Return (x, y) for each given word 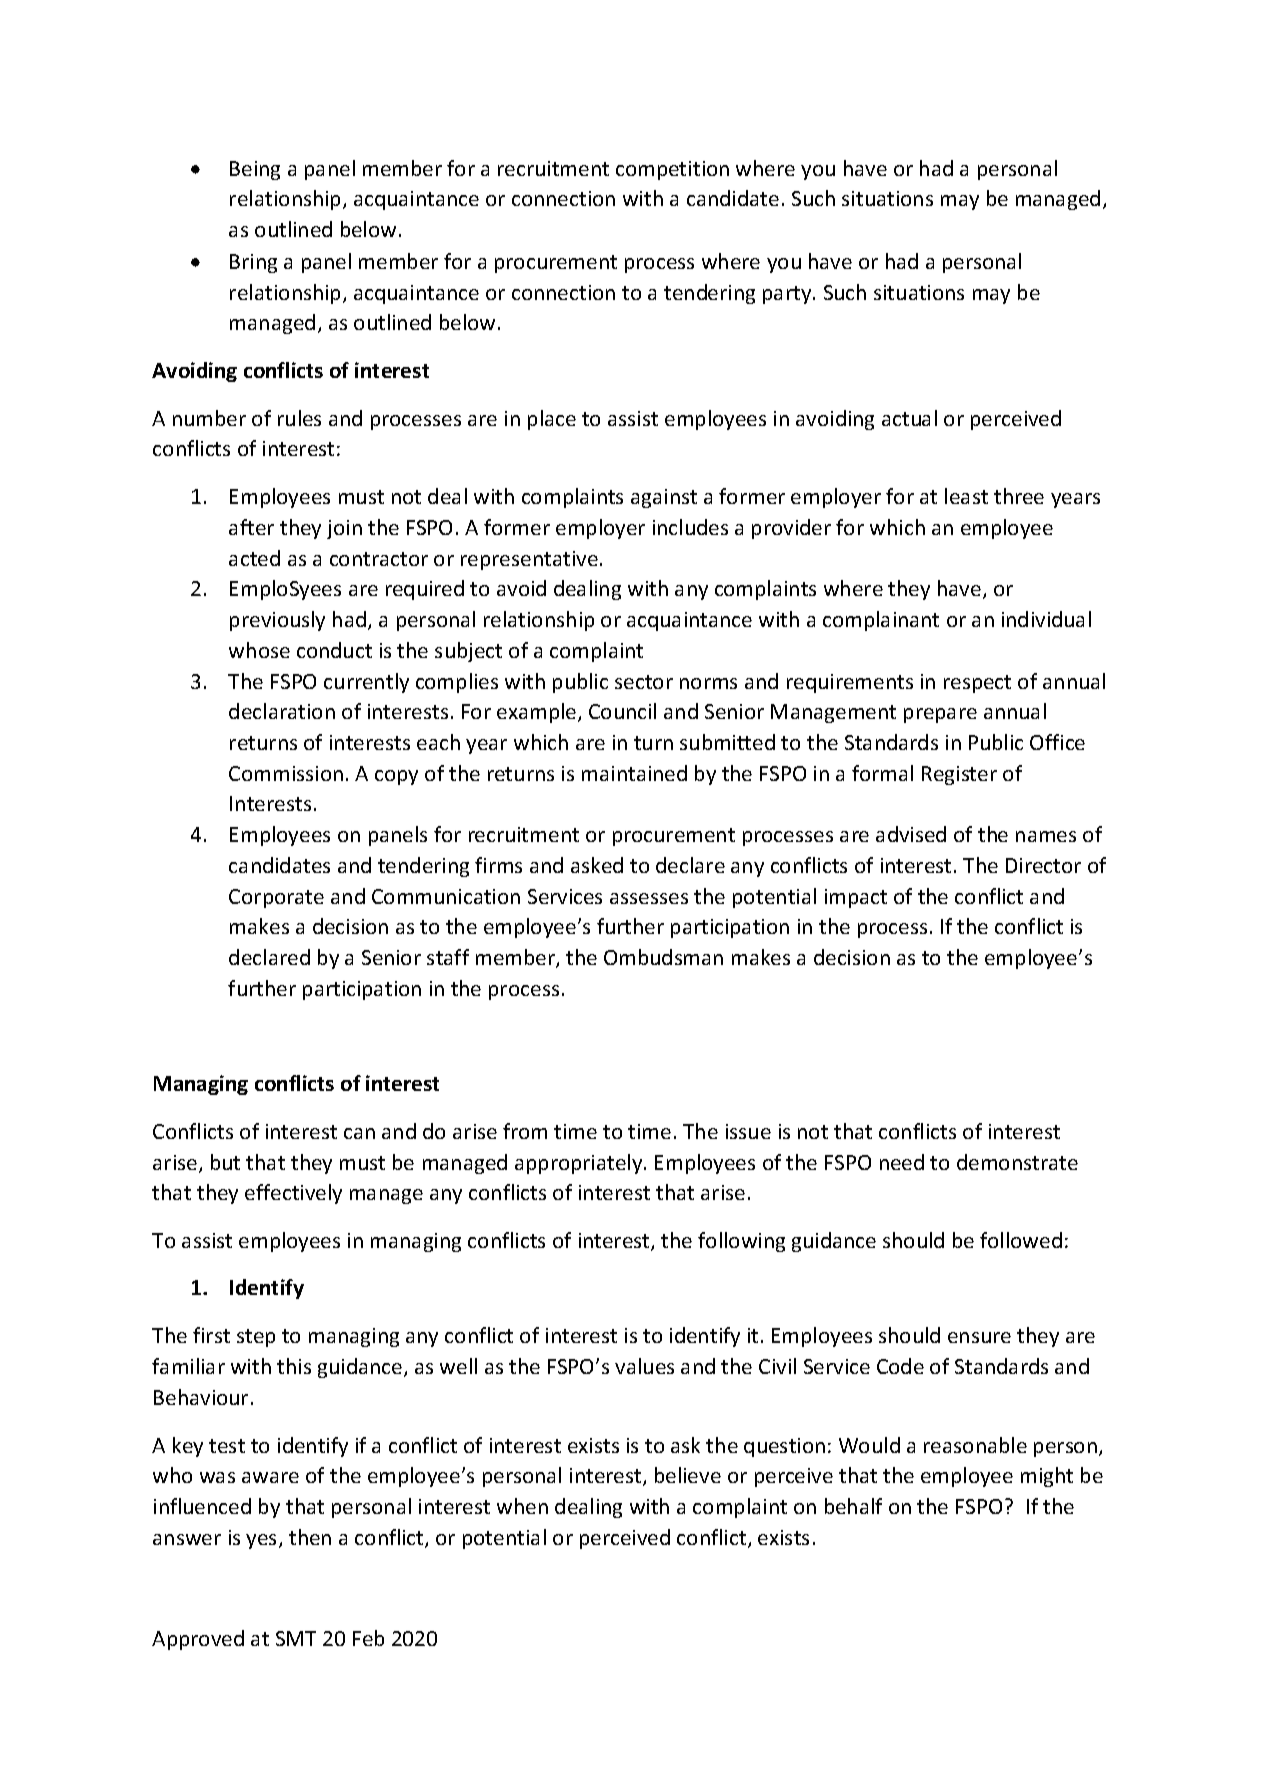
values (644, 1366)
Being (255, 170)
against (664, 498)
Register (959, 775)
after (251, 527)
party (788, 295)
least (966, 496)
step (256, 1338)
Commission (286, 773)
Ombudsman (663, 957)
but (225, 1162)
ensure (979, 1337)
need (902, 1162)
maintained (634, 773)
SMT (296, 1638)
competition (672, 170)
